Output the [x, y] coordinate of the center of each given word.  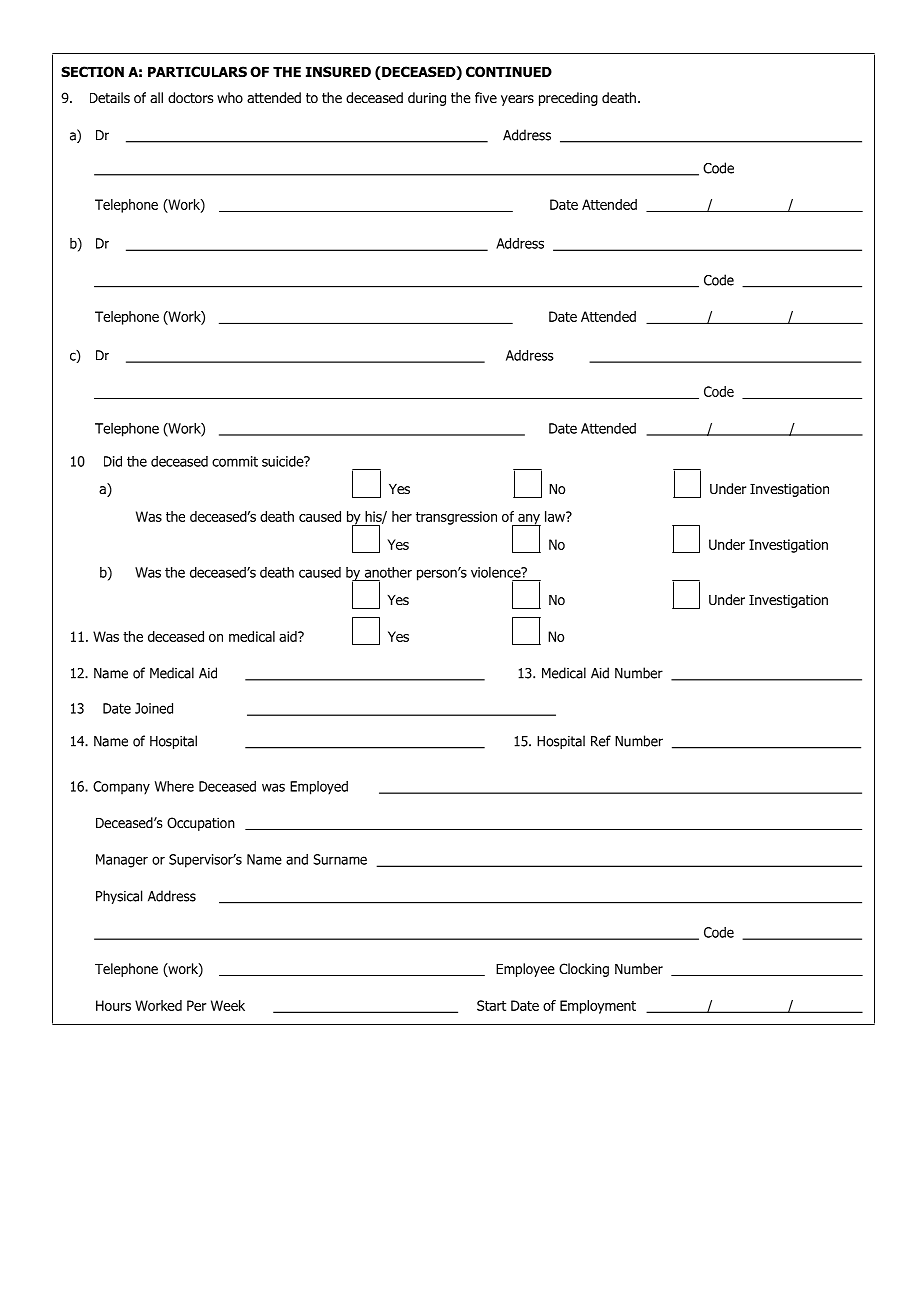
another [388, 572]
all [156, 97]
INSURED [338, 71]
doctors [190, 98]
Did [113, 461]
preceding [568, 99]
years [517, 100]
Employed [319, 788]
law [556, 516]
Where [174, 786]
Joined [154, 708]
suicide [284, 461]
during [427, 99]
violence [497, 572]
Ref [601, 741]
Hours [113, 1005]
